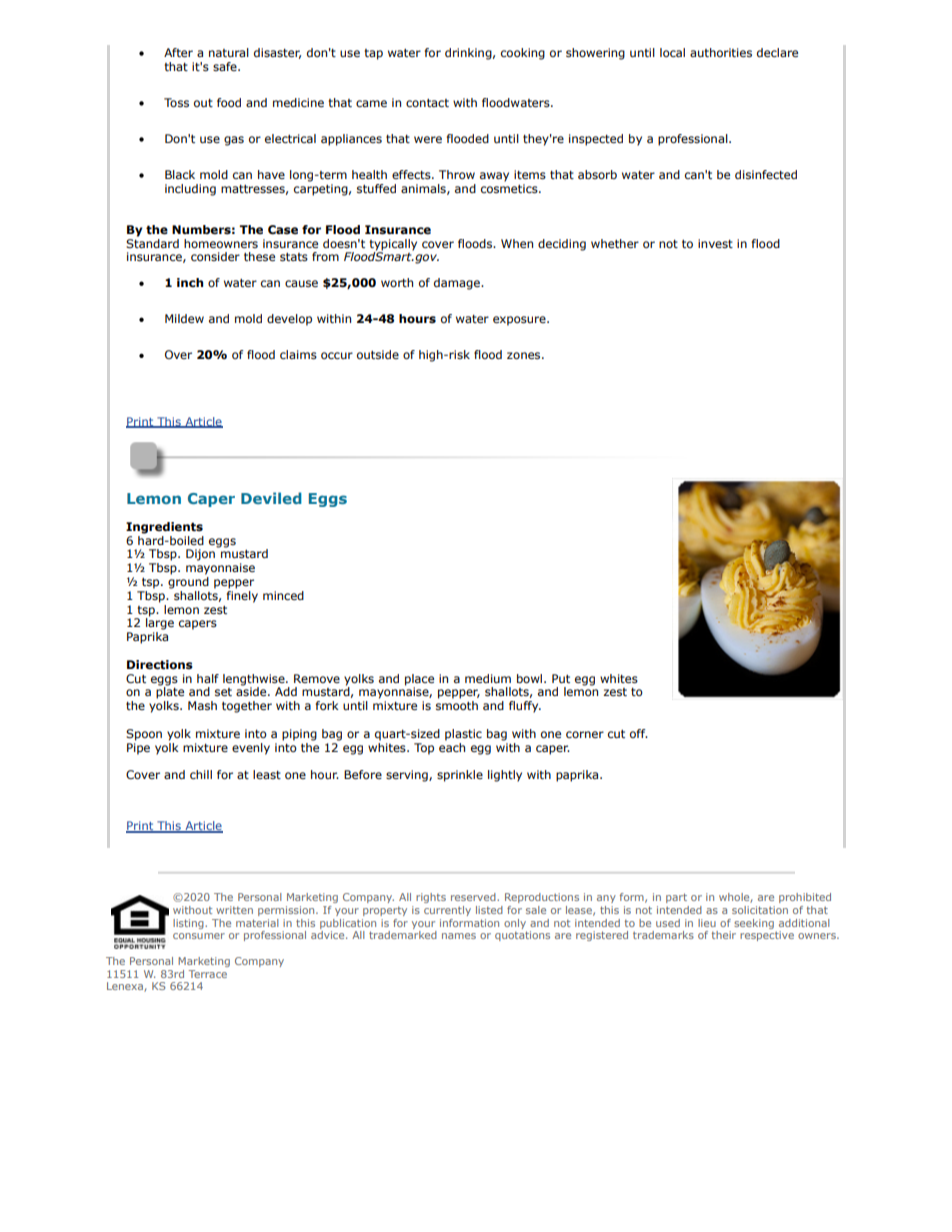  What do you see at coordinates (458, 284) in the screenshot?
I see `damage` at bounding box center [458, 284].
